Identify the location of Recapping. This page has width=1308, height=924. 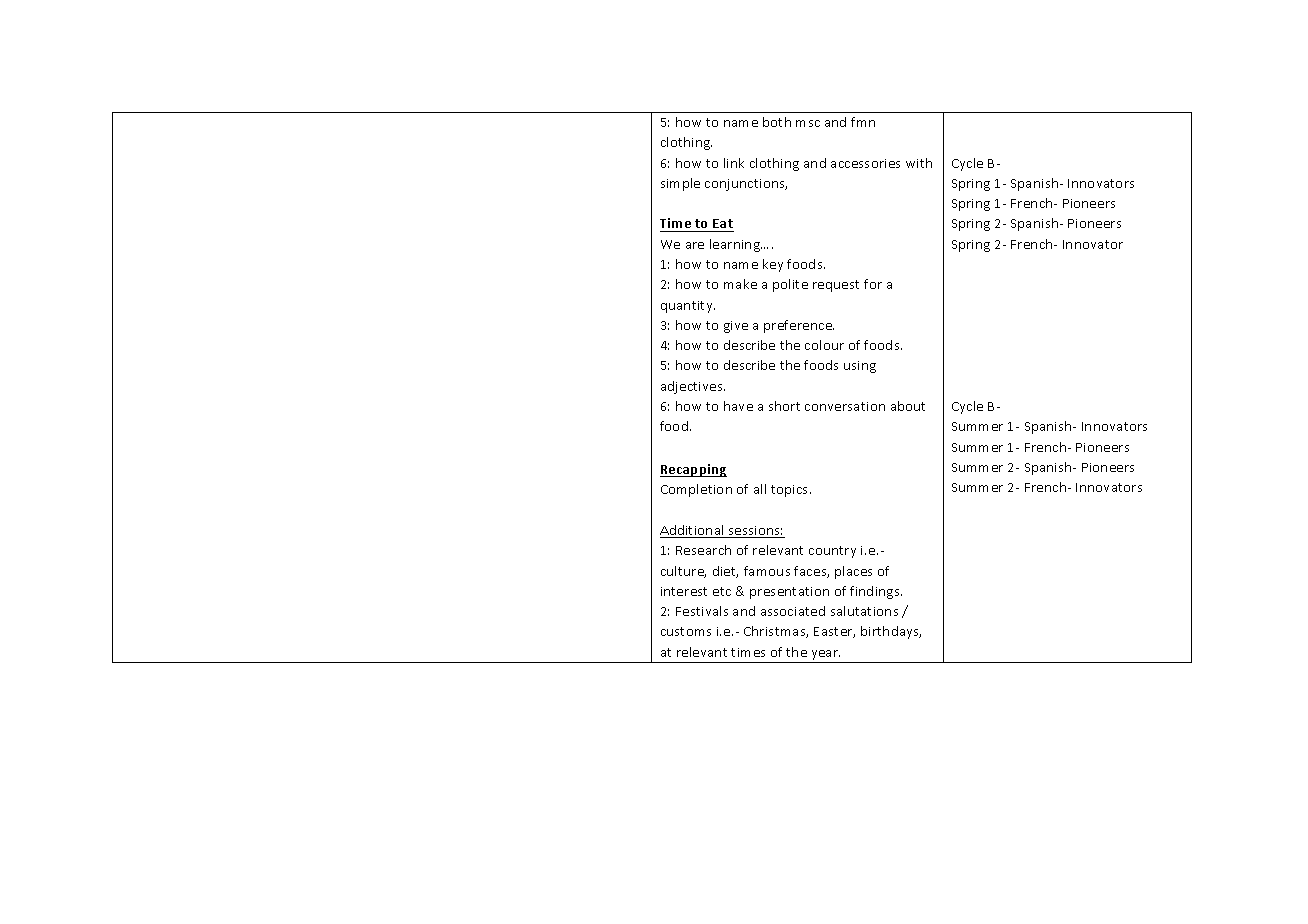
(693, 470).
